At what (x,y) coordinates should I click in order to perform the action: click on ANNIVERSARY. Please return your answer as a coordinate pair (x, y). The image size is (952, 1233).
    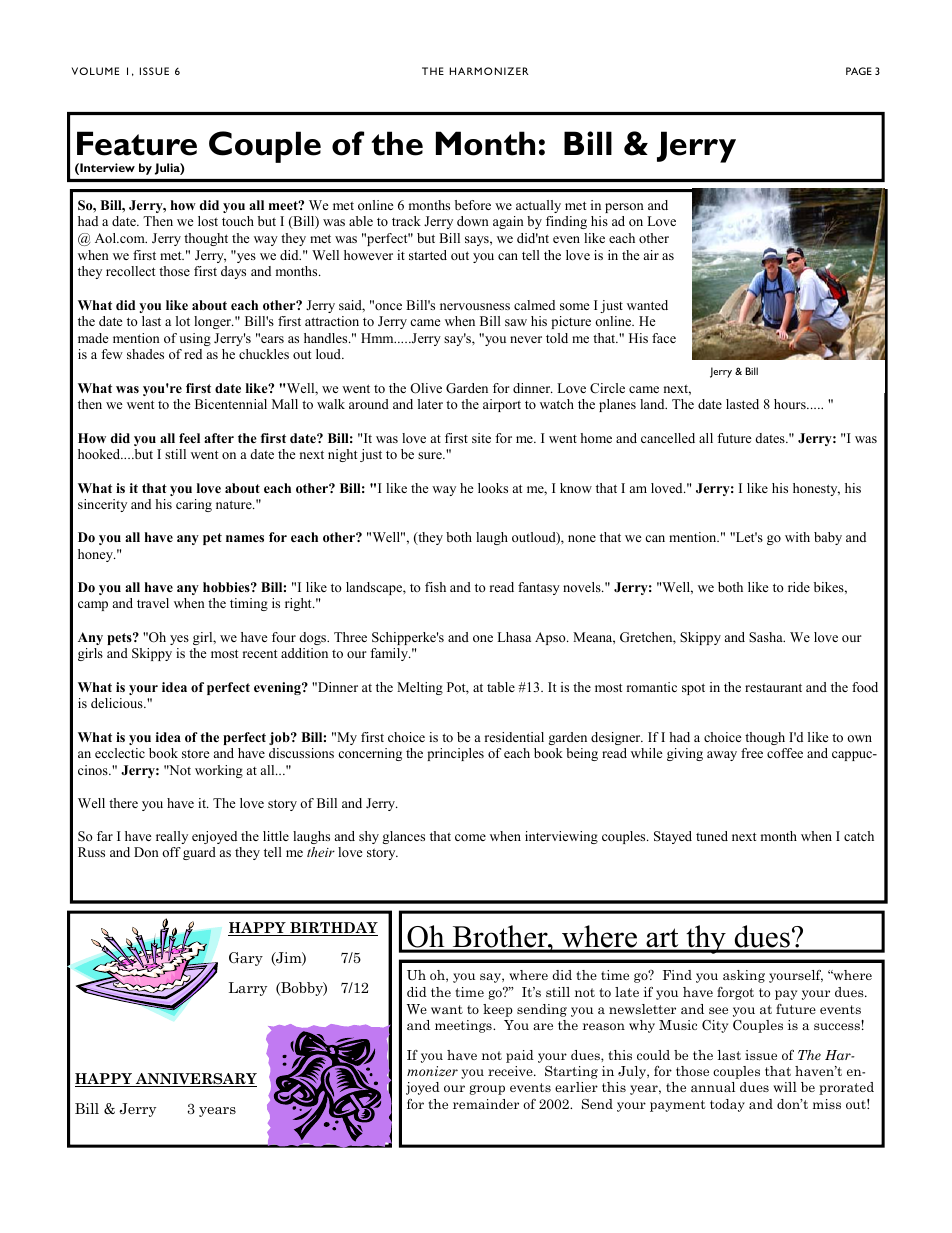
    Looking at the image, I should click on (195, 1080).
